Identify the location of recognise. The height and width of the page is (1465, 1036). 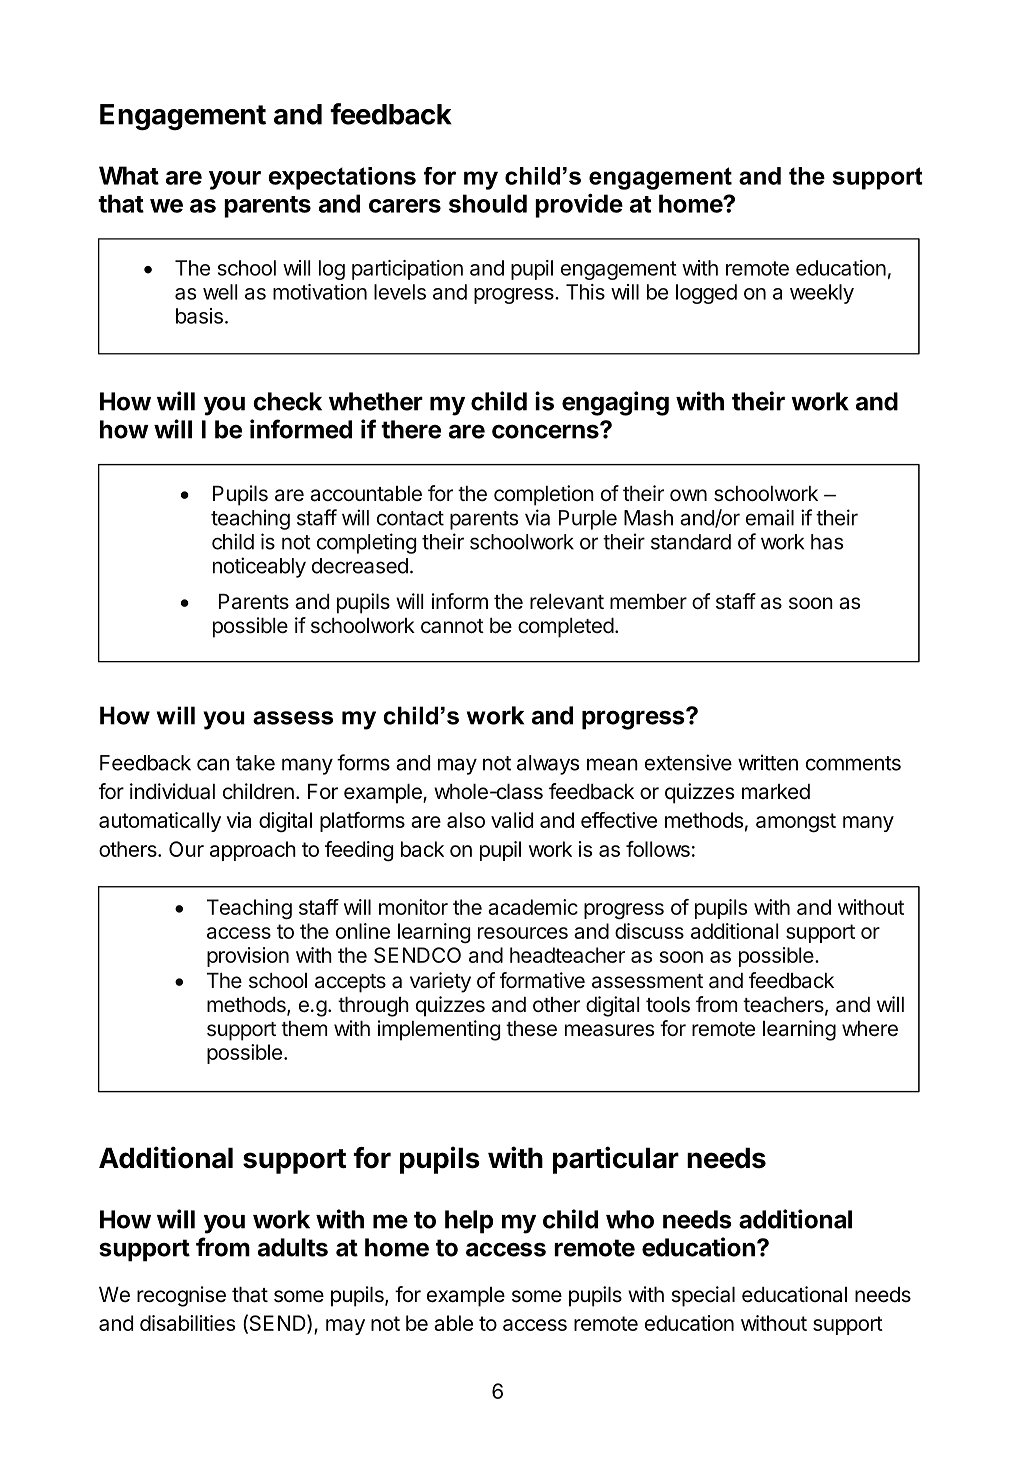
(181, 1296).
